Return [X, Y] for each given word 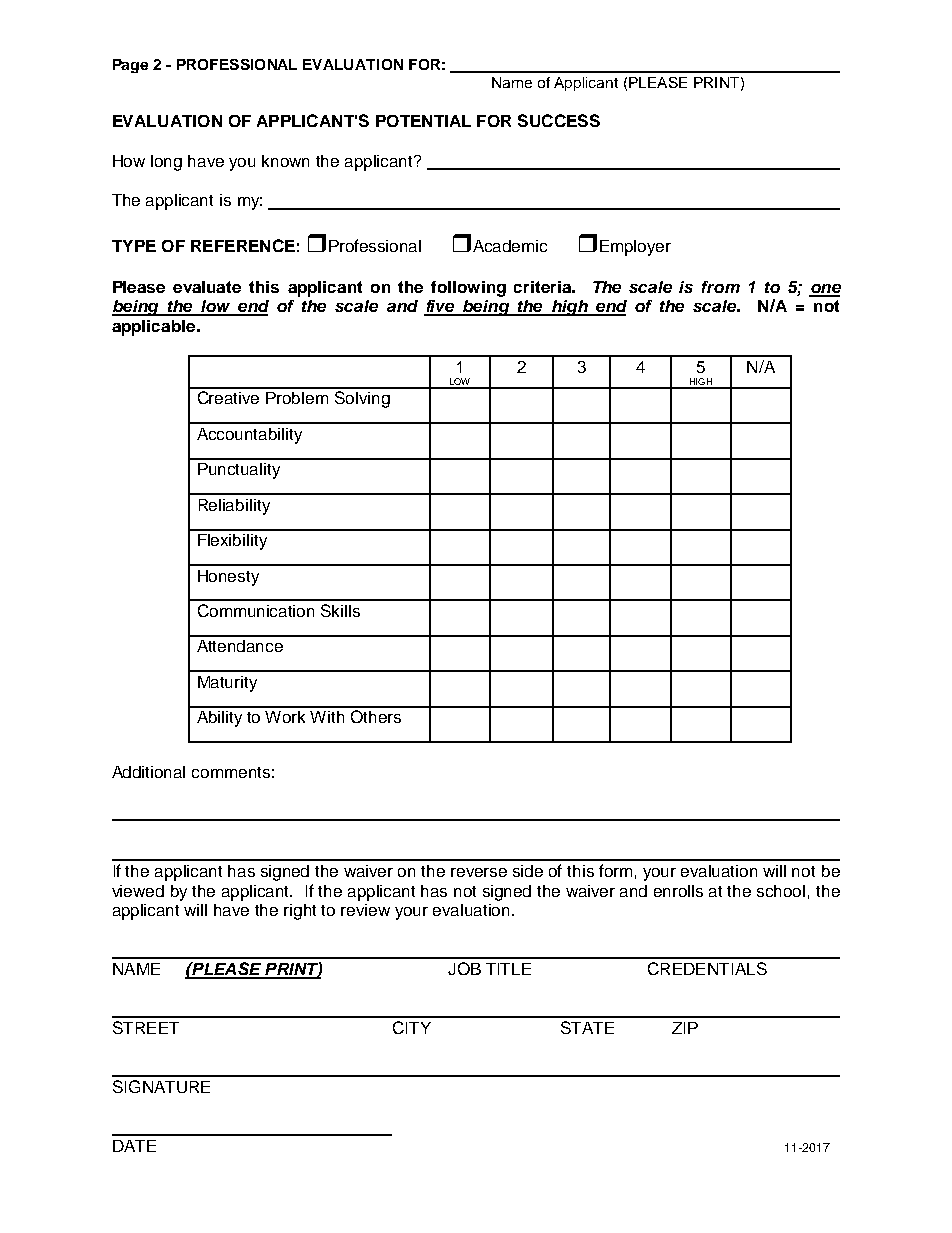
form [615, 870]
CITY [412, 1027]
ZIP [685, 1028]
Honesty [228, 578]
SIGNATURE [161, 1086]
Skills [340, 610]
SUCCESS [559, 120]
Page [130, 66]
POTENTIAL [423, 121]
